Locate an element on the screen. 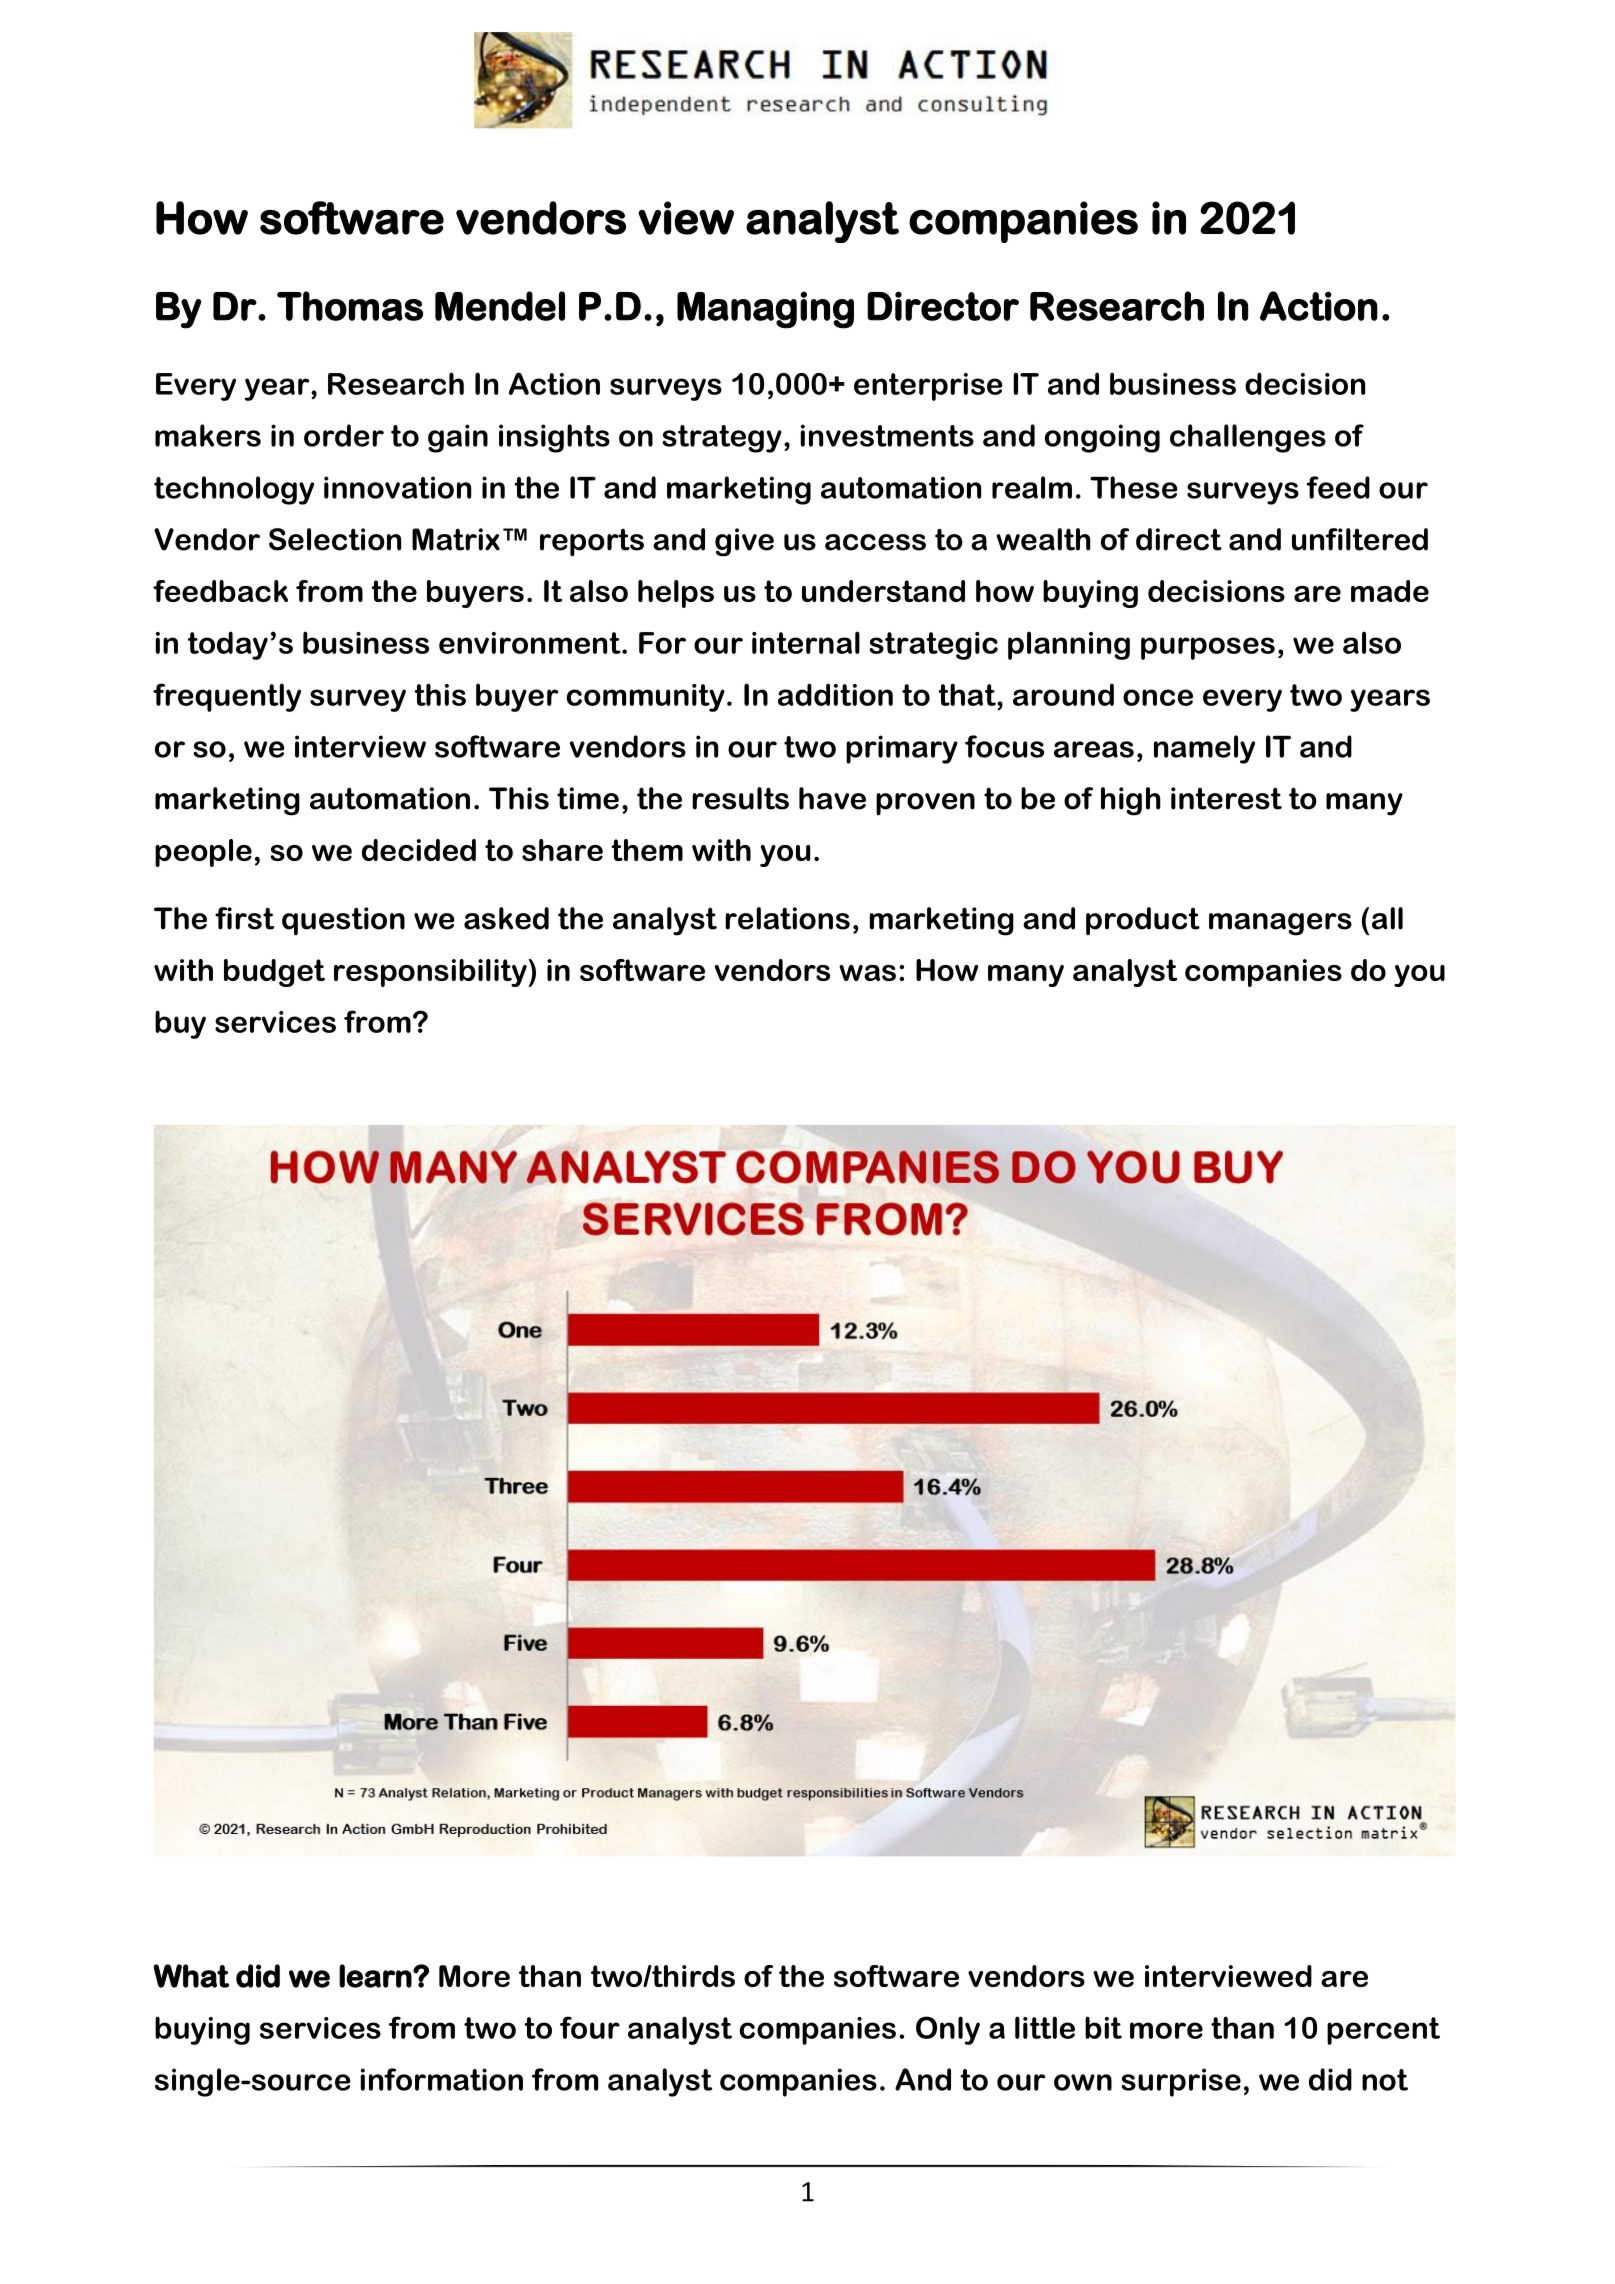  learn is located at coordinates (375, 1976).
